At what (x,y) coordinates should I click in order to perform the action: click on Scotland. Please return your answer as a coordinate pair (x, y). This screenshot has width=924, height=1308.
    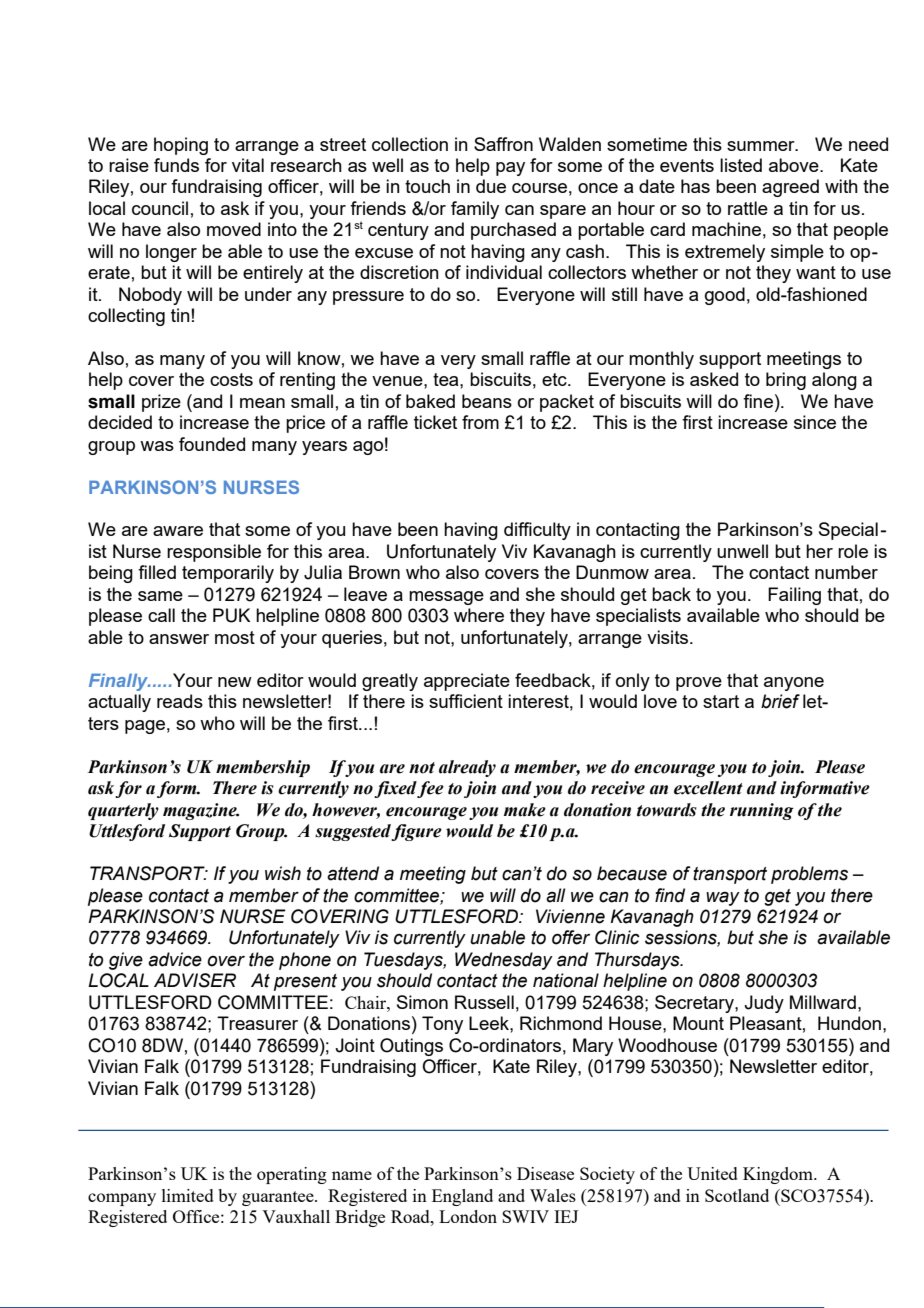
    Looking at the image, I should click on (737, 1195).
